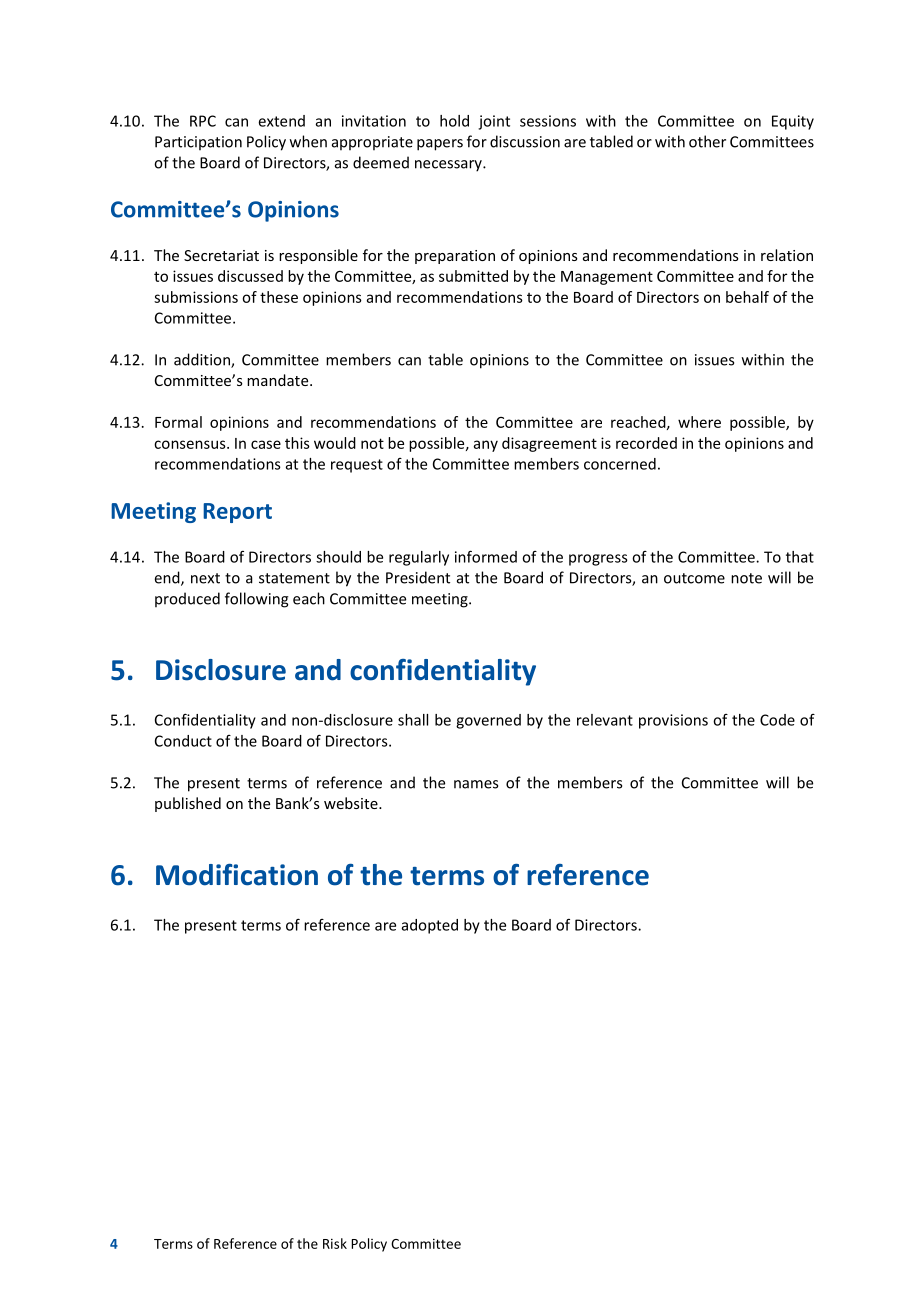  What do you see at coordinates (476, 784) in the screenshot?
I see `names` at bounding box center [476, 784].
